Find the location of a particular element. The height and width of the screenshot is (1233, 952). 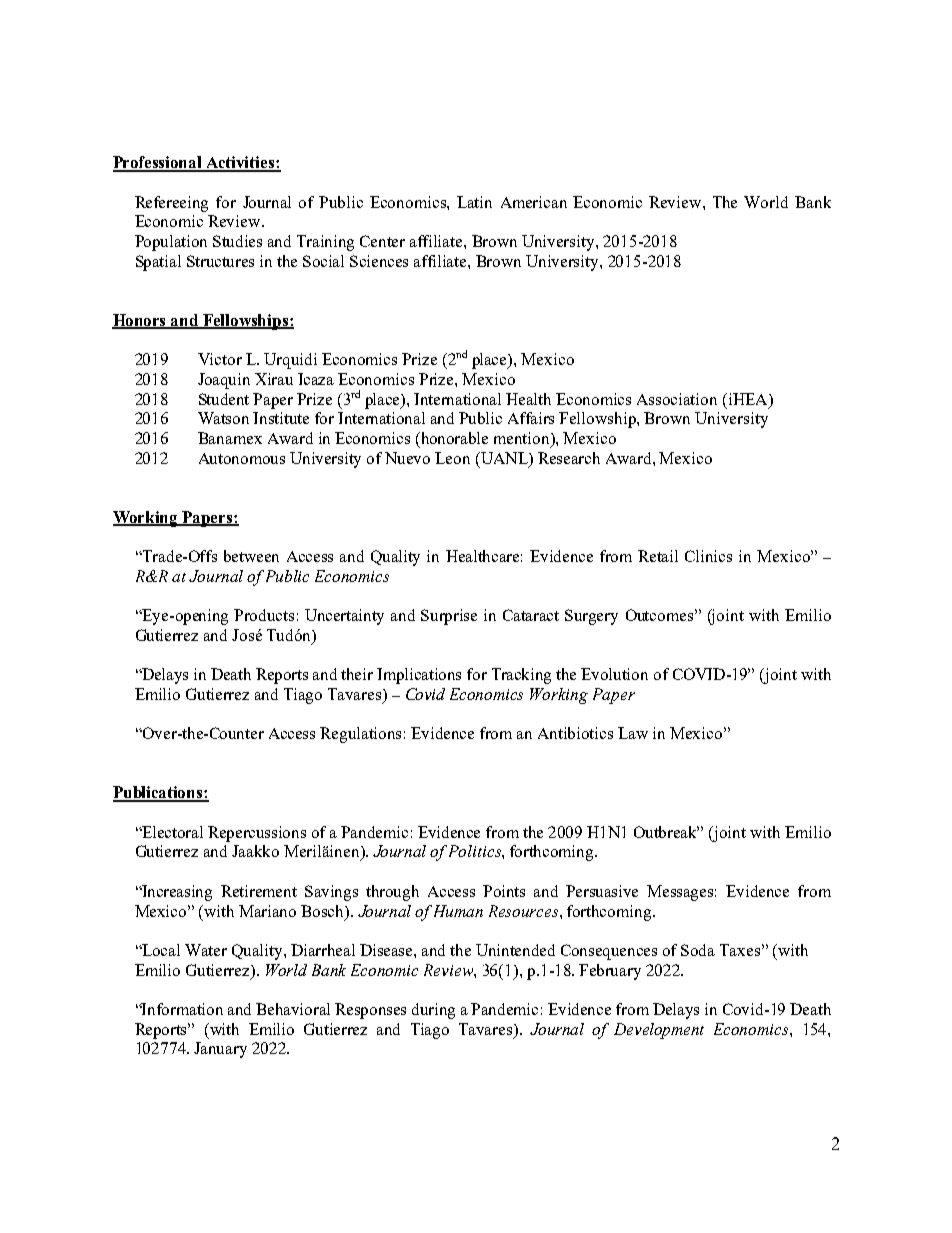

Law is located at coordinates (633, 733).
